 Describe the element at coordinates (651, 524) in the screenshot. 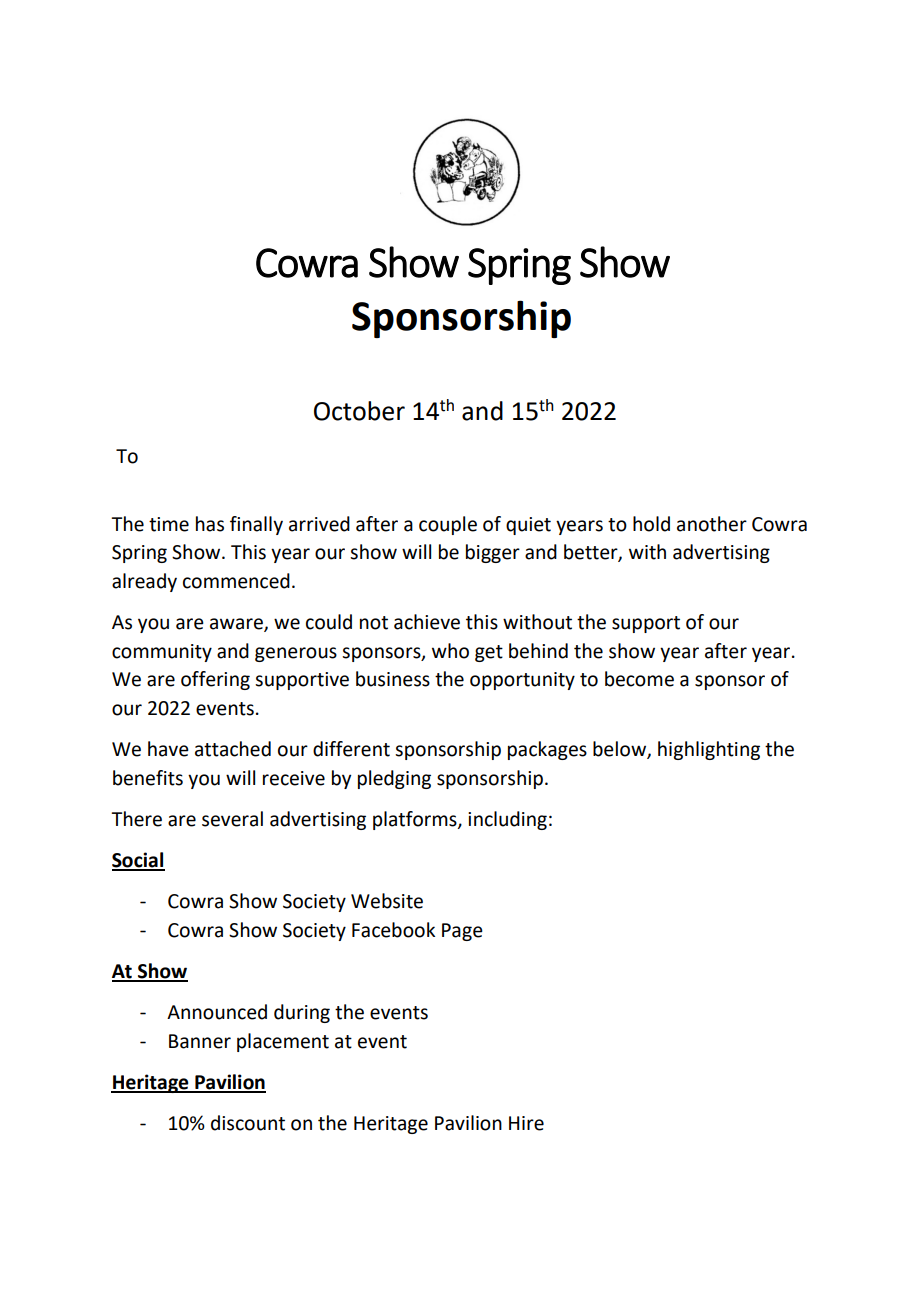

I see `hold` at that location.
